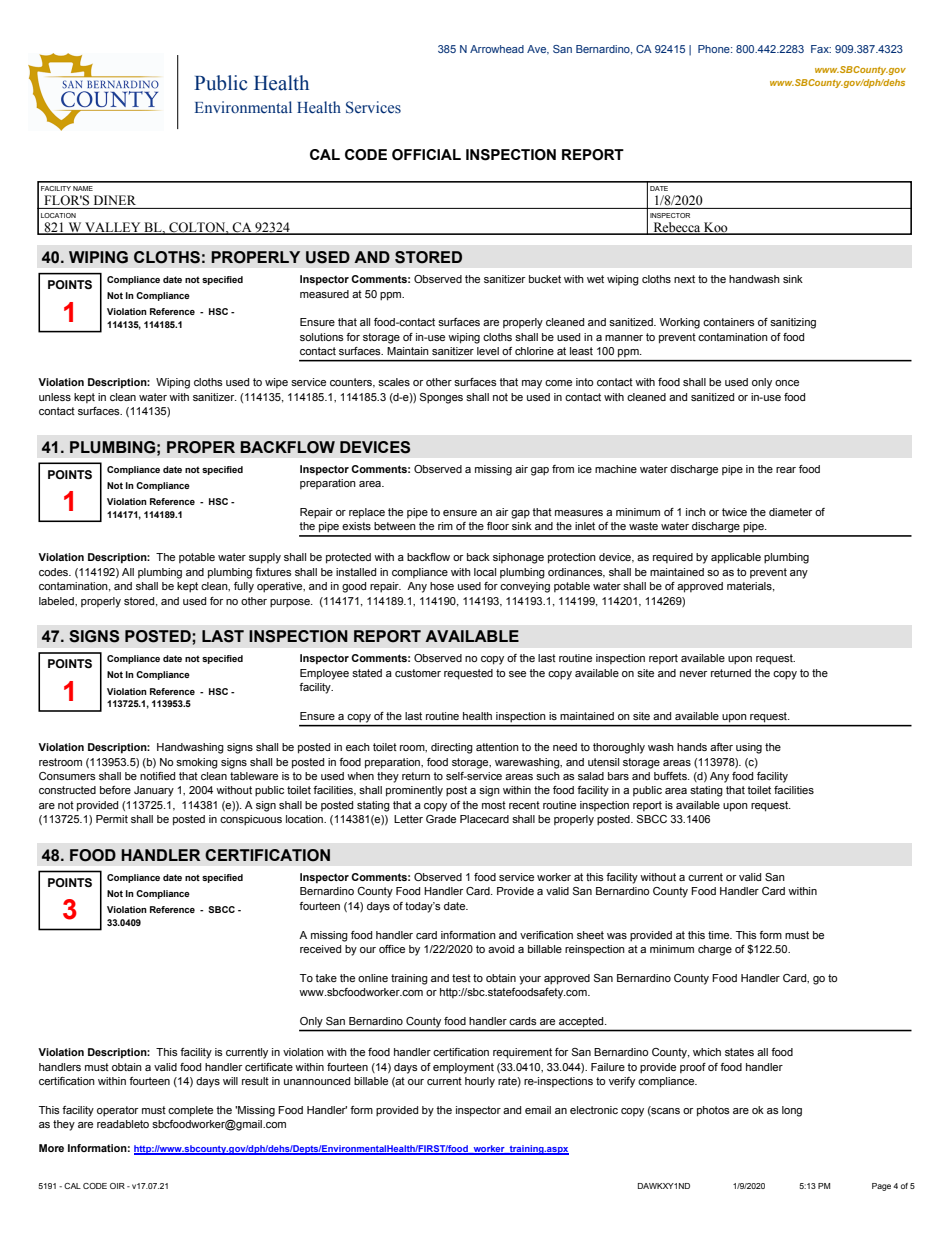 The height and width of the image is (1233, 952). What do you see at coordinates (720, 935) in the image?
I see `time` at bounding box center [720, 935].
